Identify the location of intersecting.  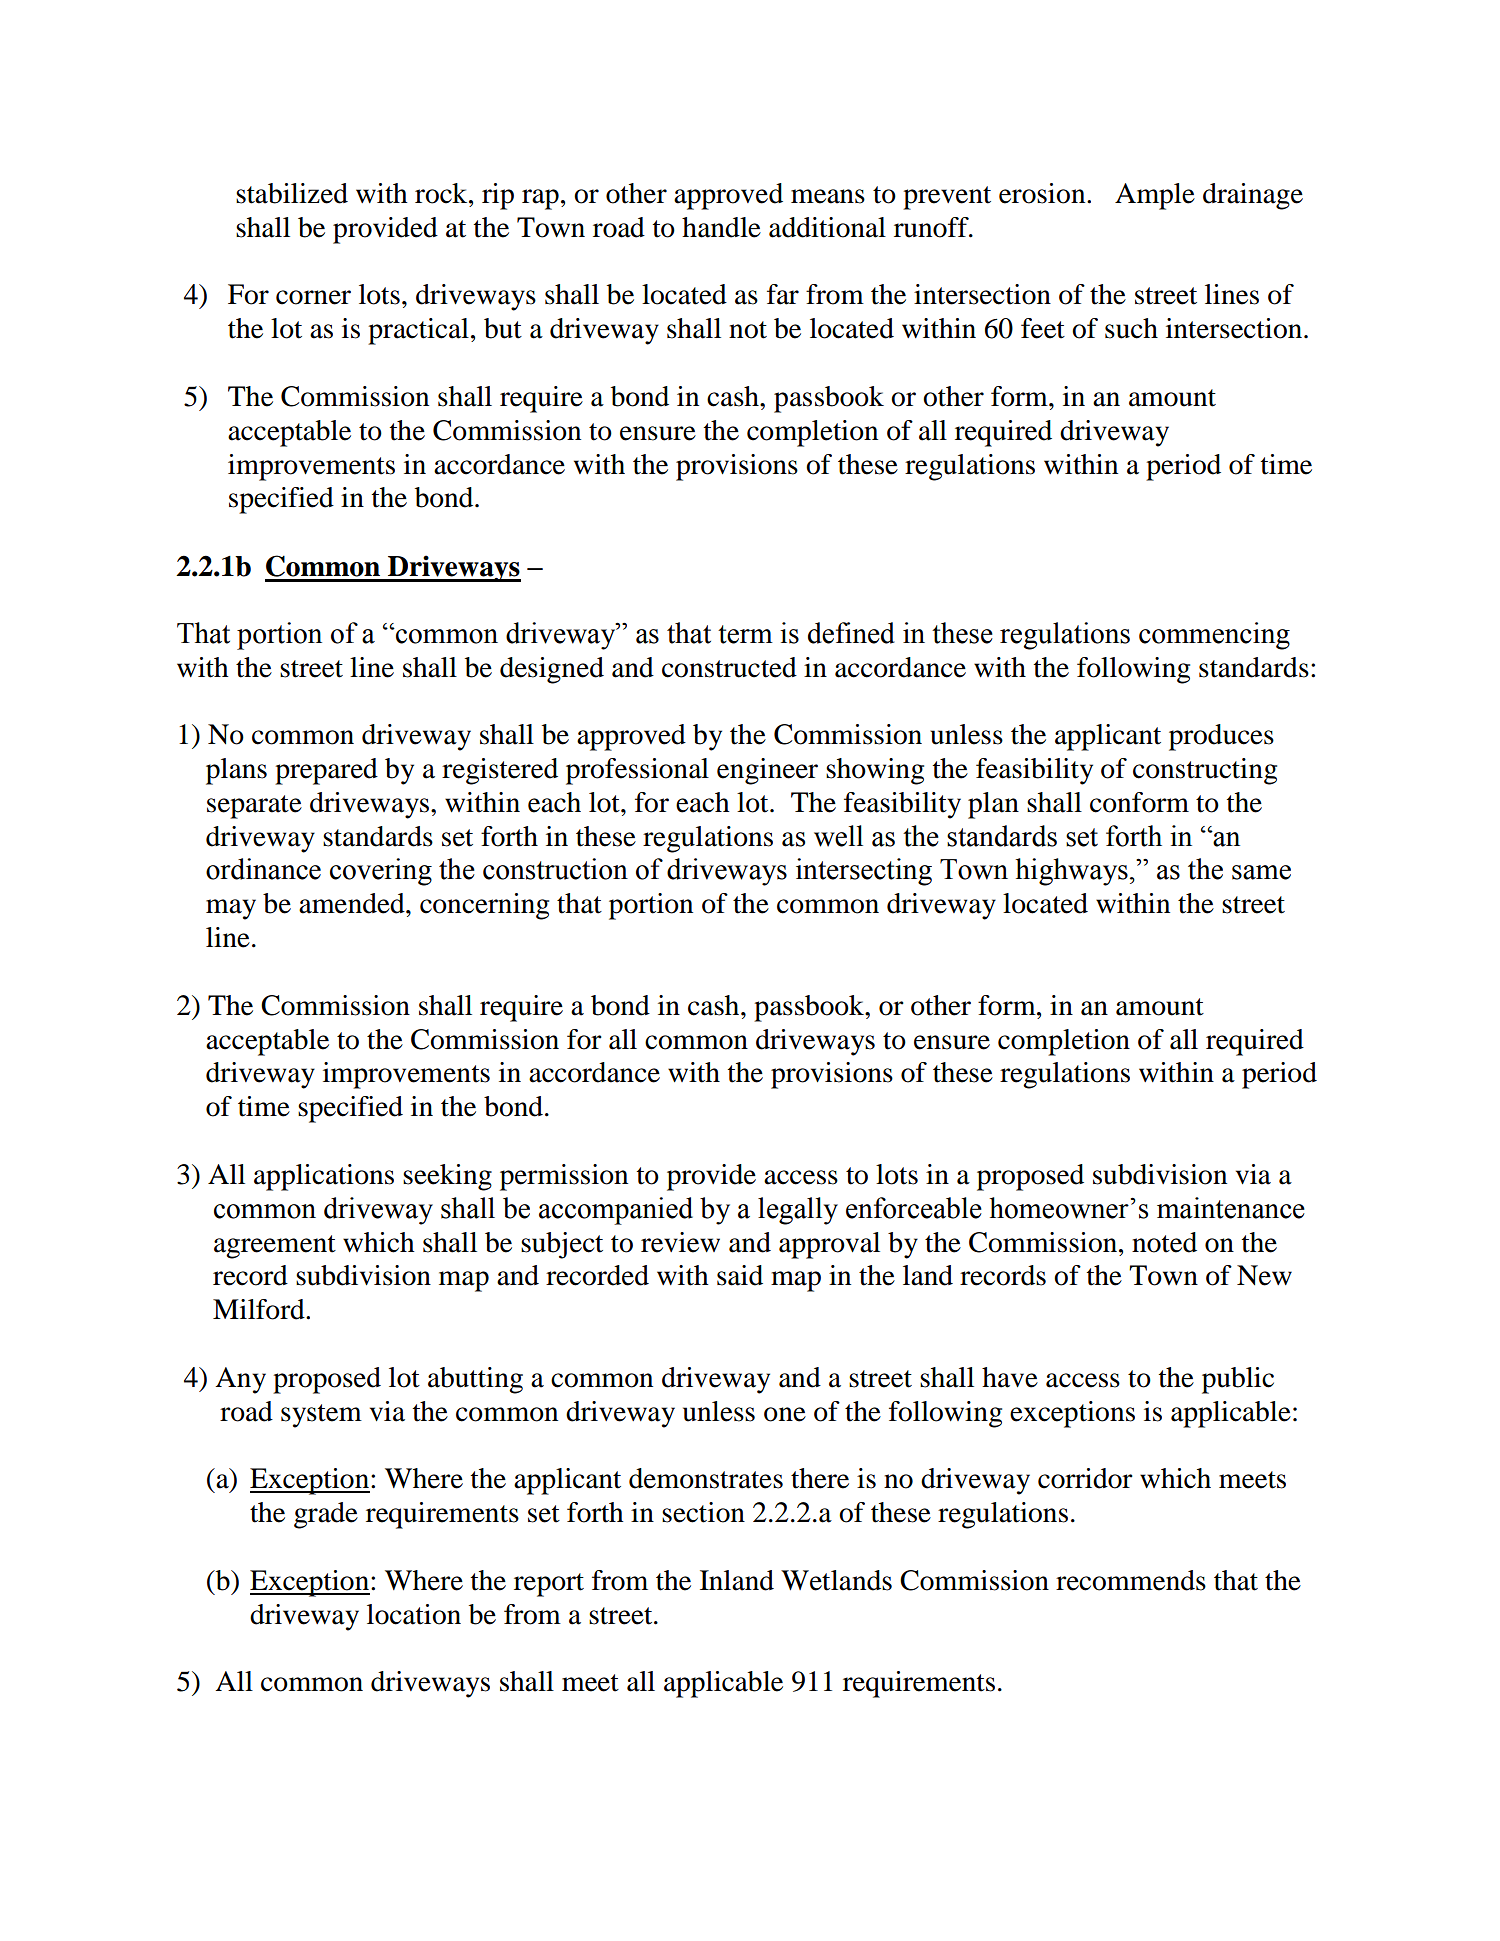
(864, 872).
